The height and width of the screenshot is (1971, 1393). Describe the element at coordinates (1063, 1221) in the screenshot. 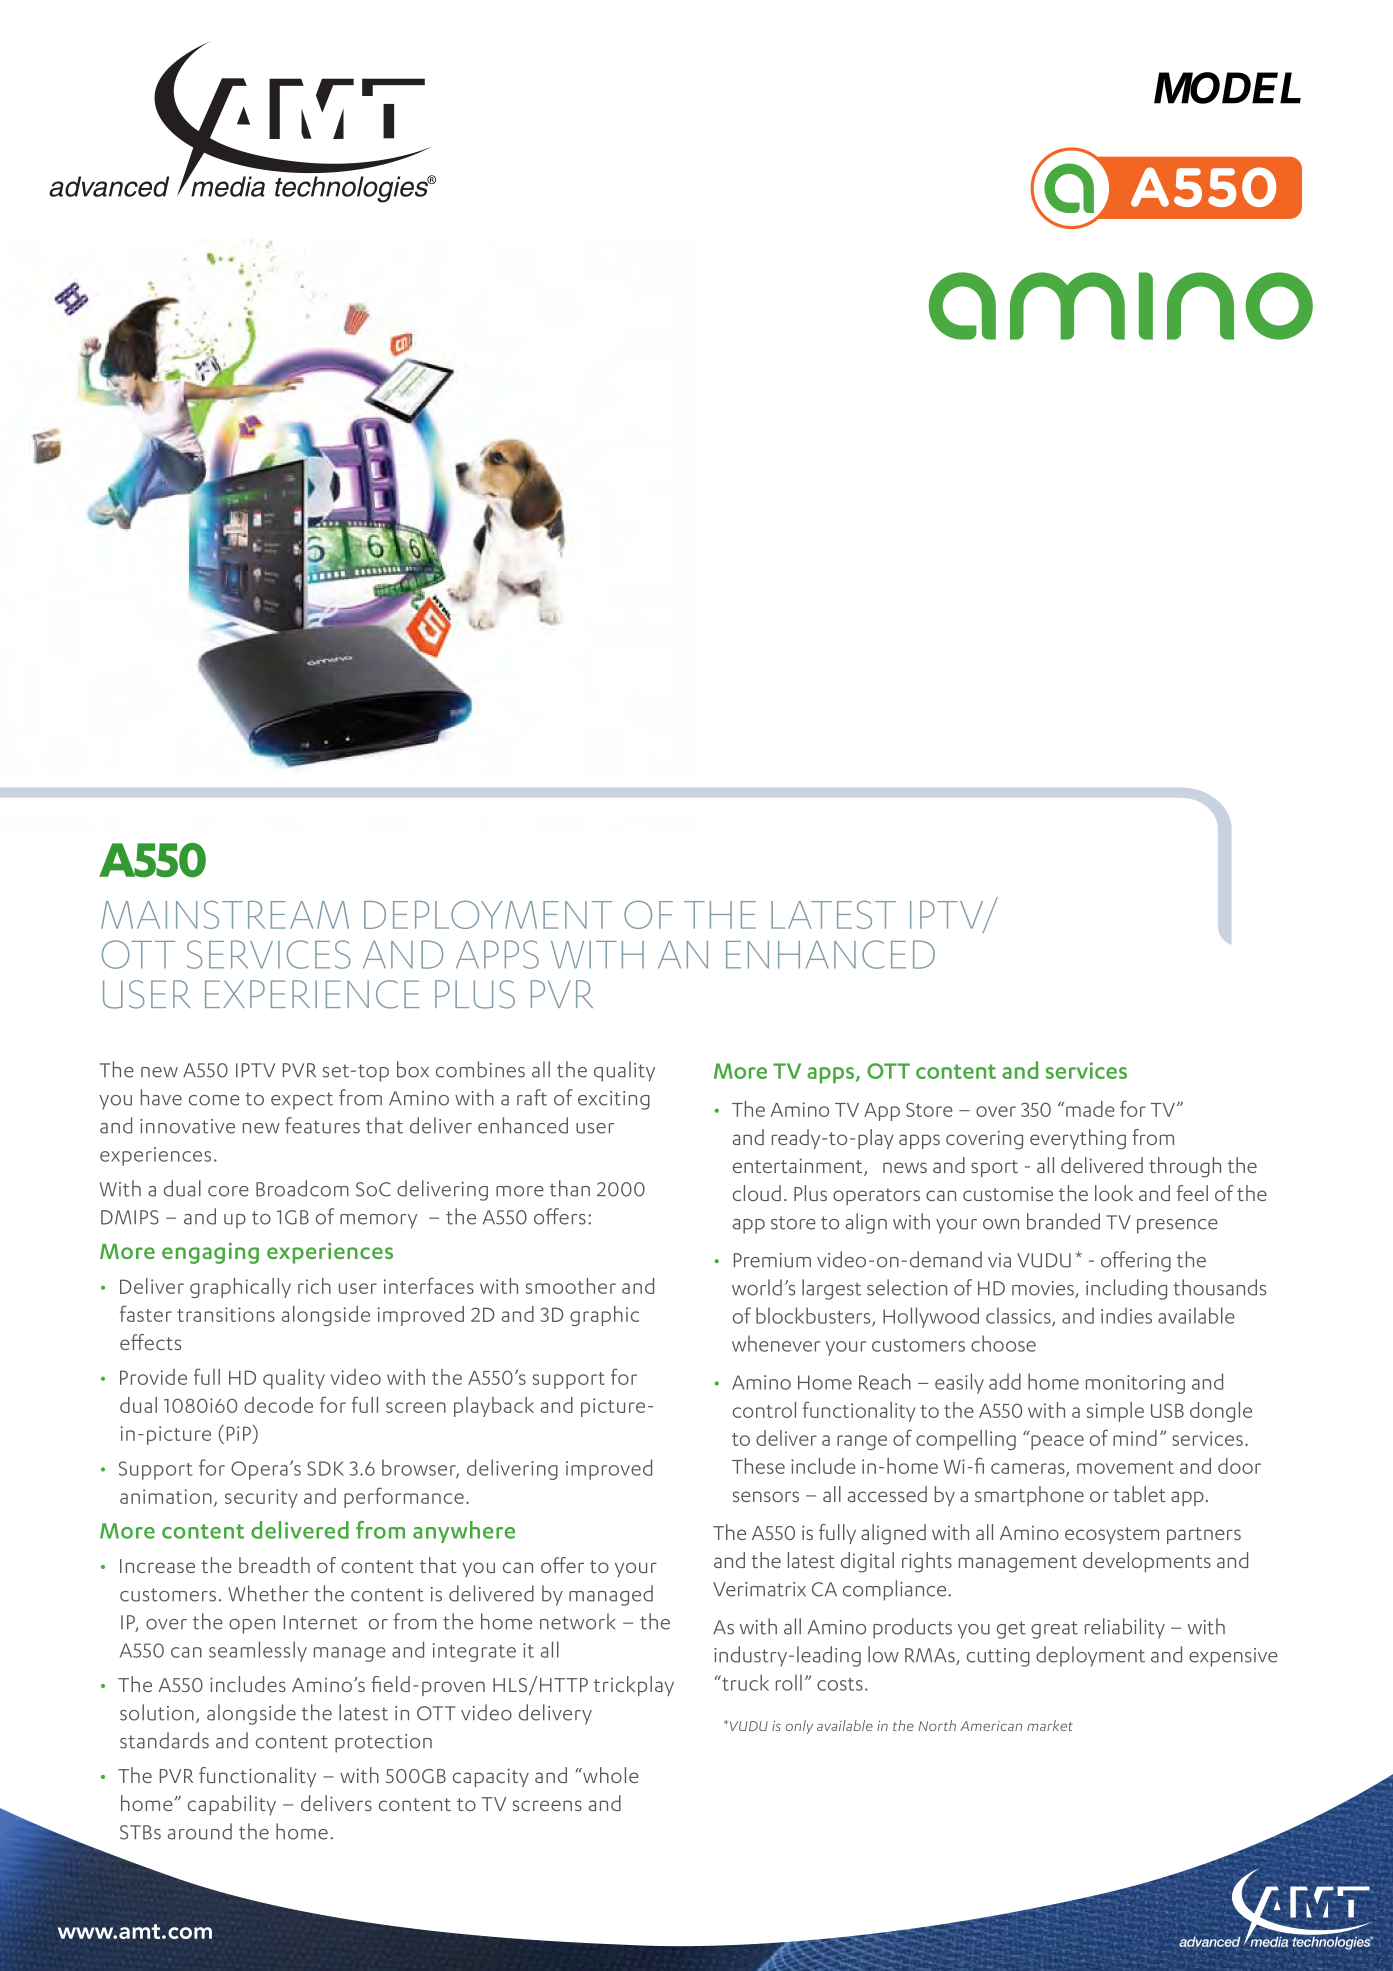

I see `branded` at that location.
